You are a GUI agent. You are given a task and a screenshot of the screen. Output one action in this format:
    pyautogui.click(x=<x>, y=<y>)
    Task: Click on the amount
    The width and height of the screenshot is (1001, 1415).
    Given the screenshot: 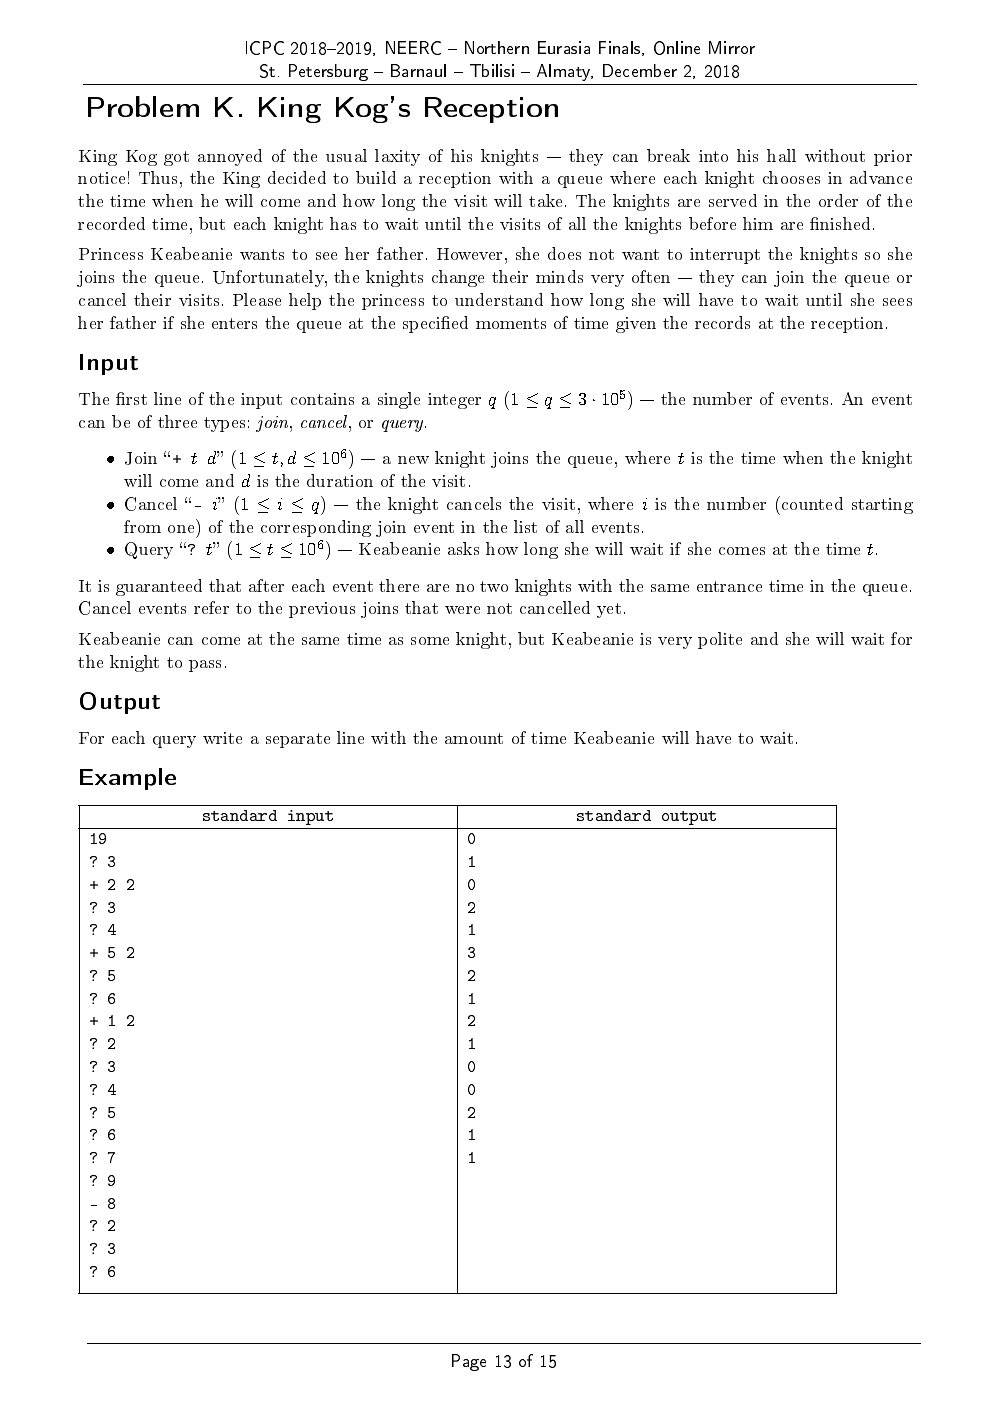 What is the action you would take?
    pyautogui.click(x=474, y=738)
